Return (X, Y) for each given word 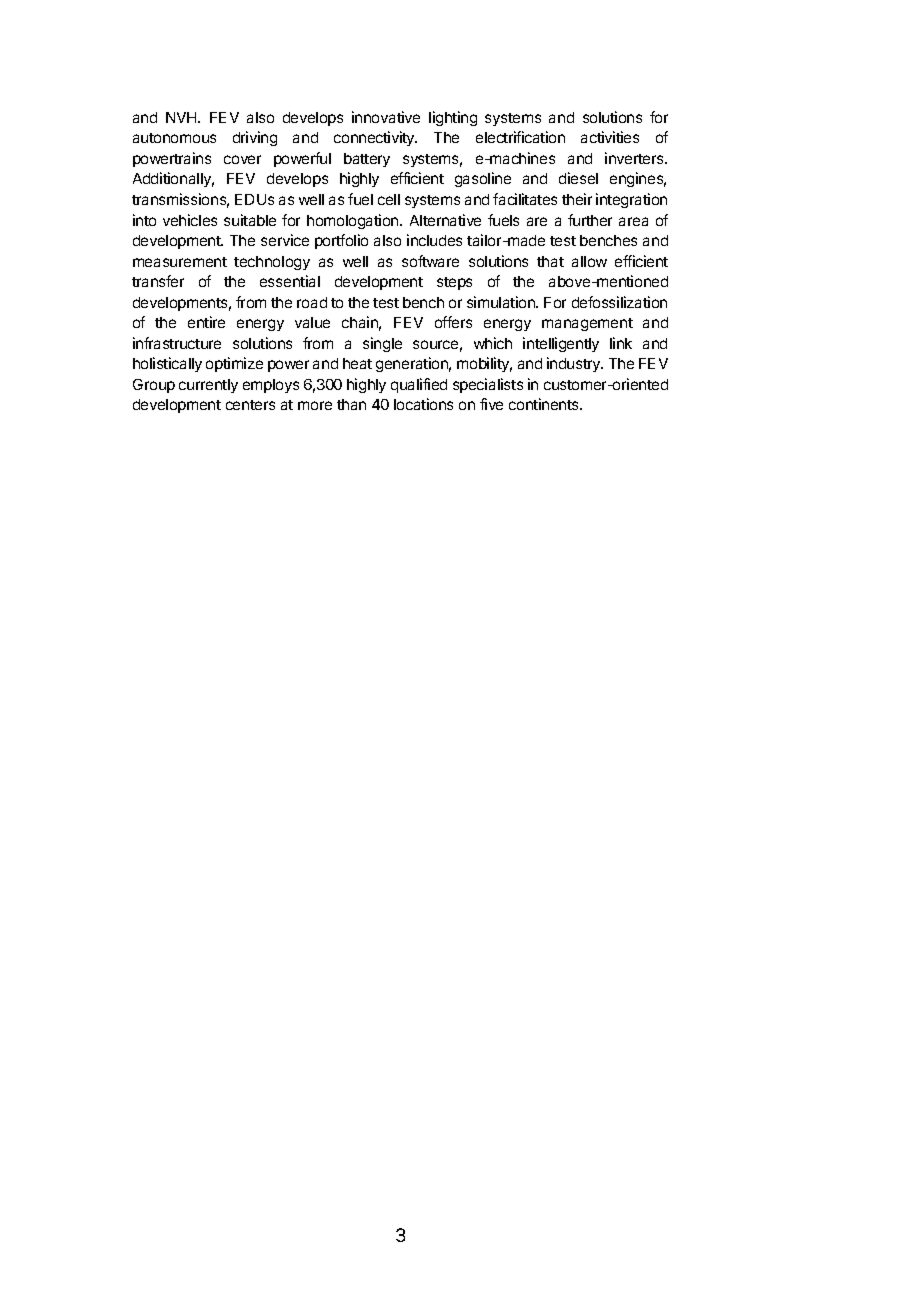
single (382, 344)
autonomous (174, 138)
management (587, 324)
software (430, 261)
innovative (386, 117)
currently (208, 386)
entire (206, 322)
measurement (180, 262)
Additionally (173, 179)
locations (423, 404)
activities (610, 137)
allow (589, 261)
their (577, 199)
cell (389, 199)
